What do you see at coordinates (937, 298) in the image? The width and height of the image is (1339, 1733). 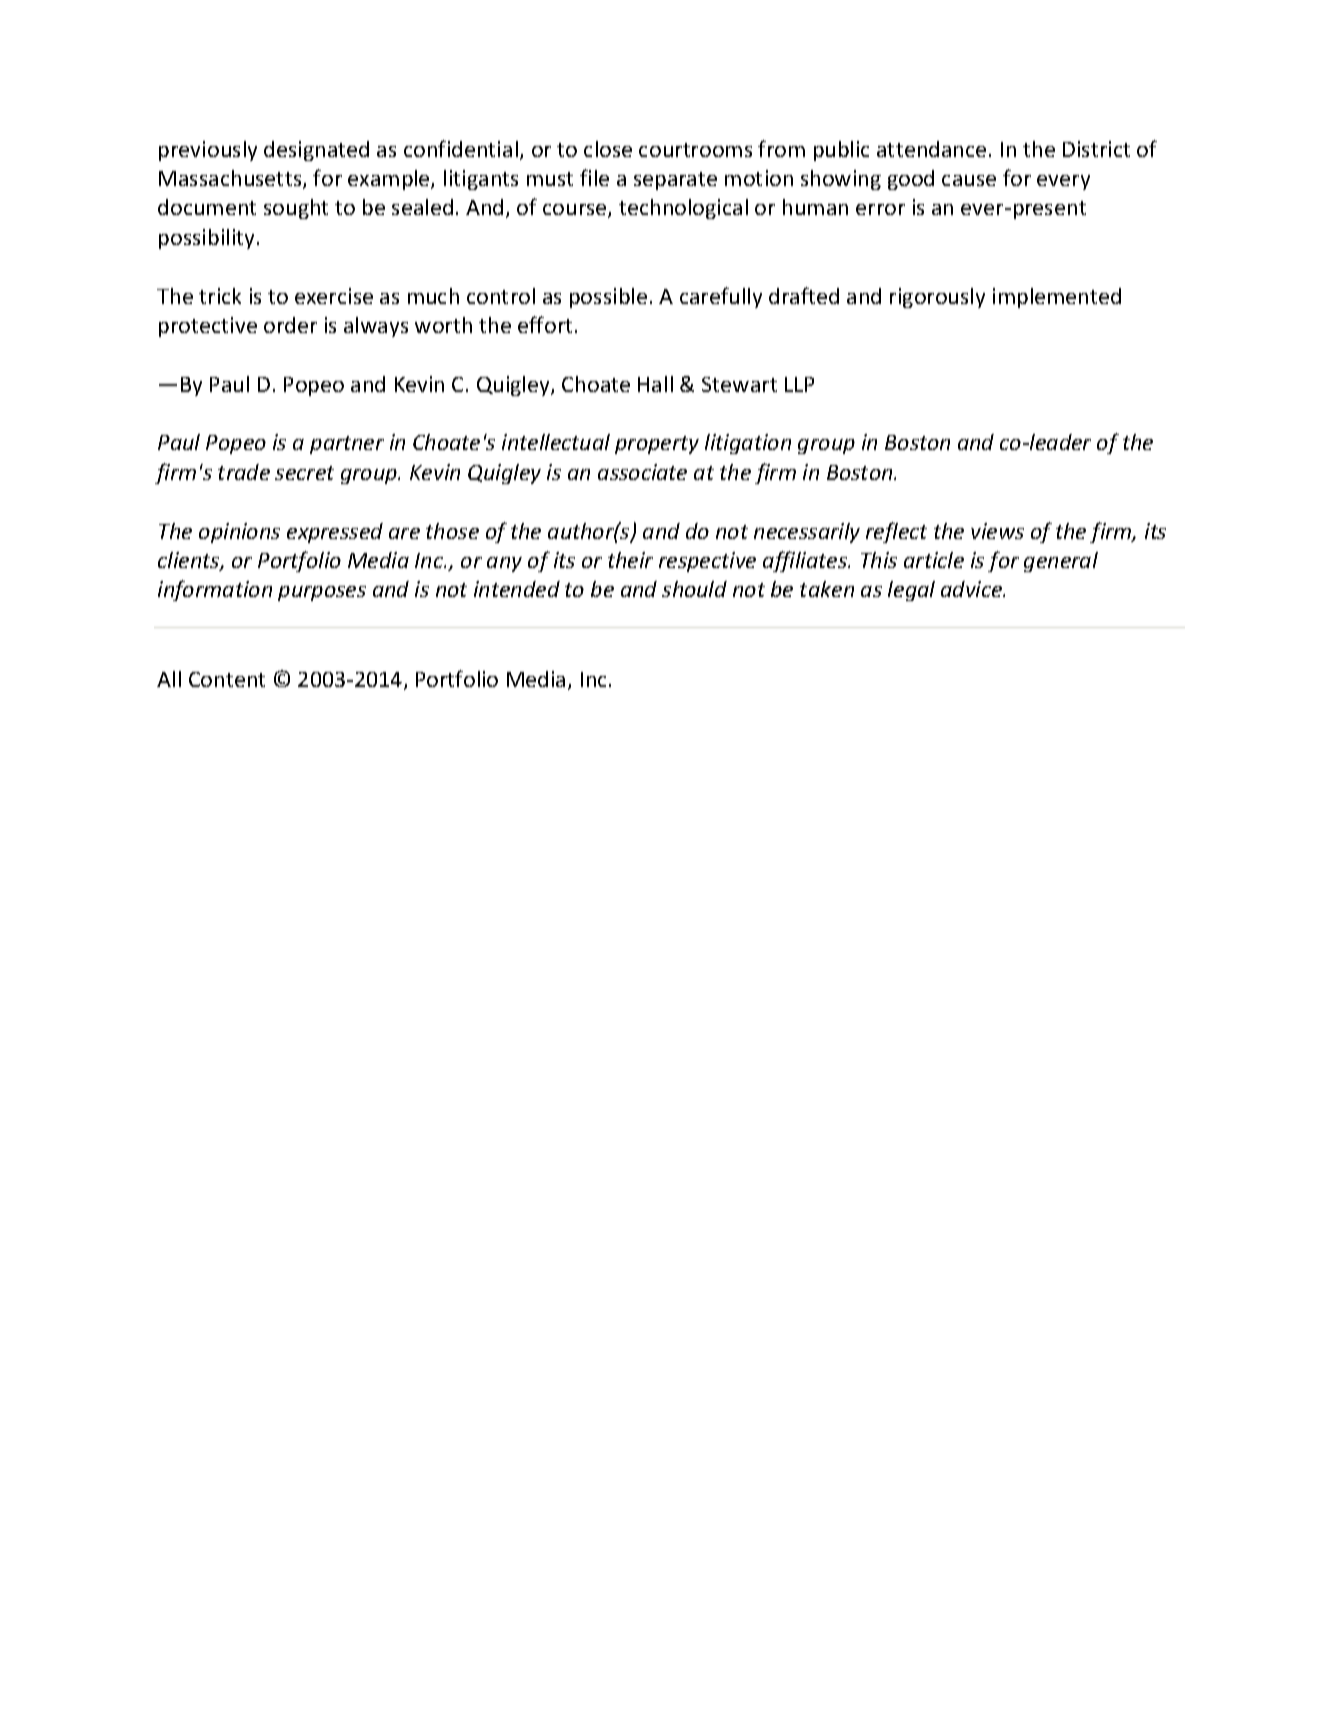 I see `rigorously` at bounding box center [937, 298].
